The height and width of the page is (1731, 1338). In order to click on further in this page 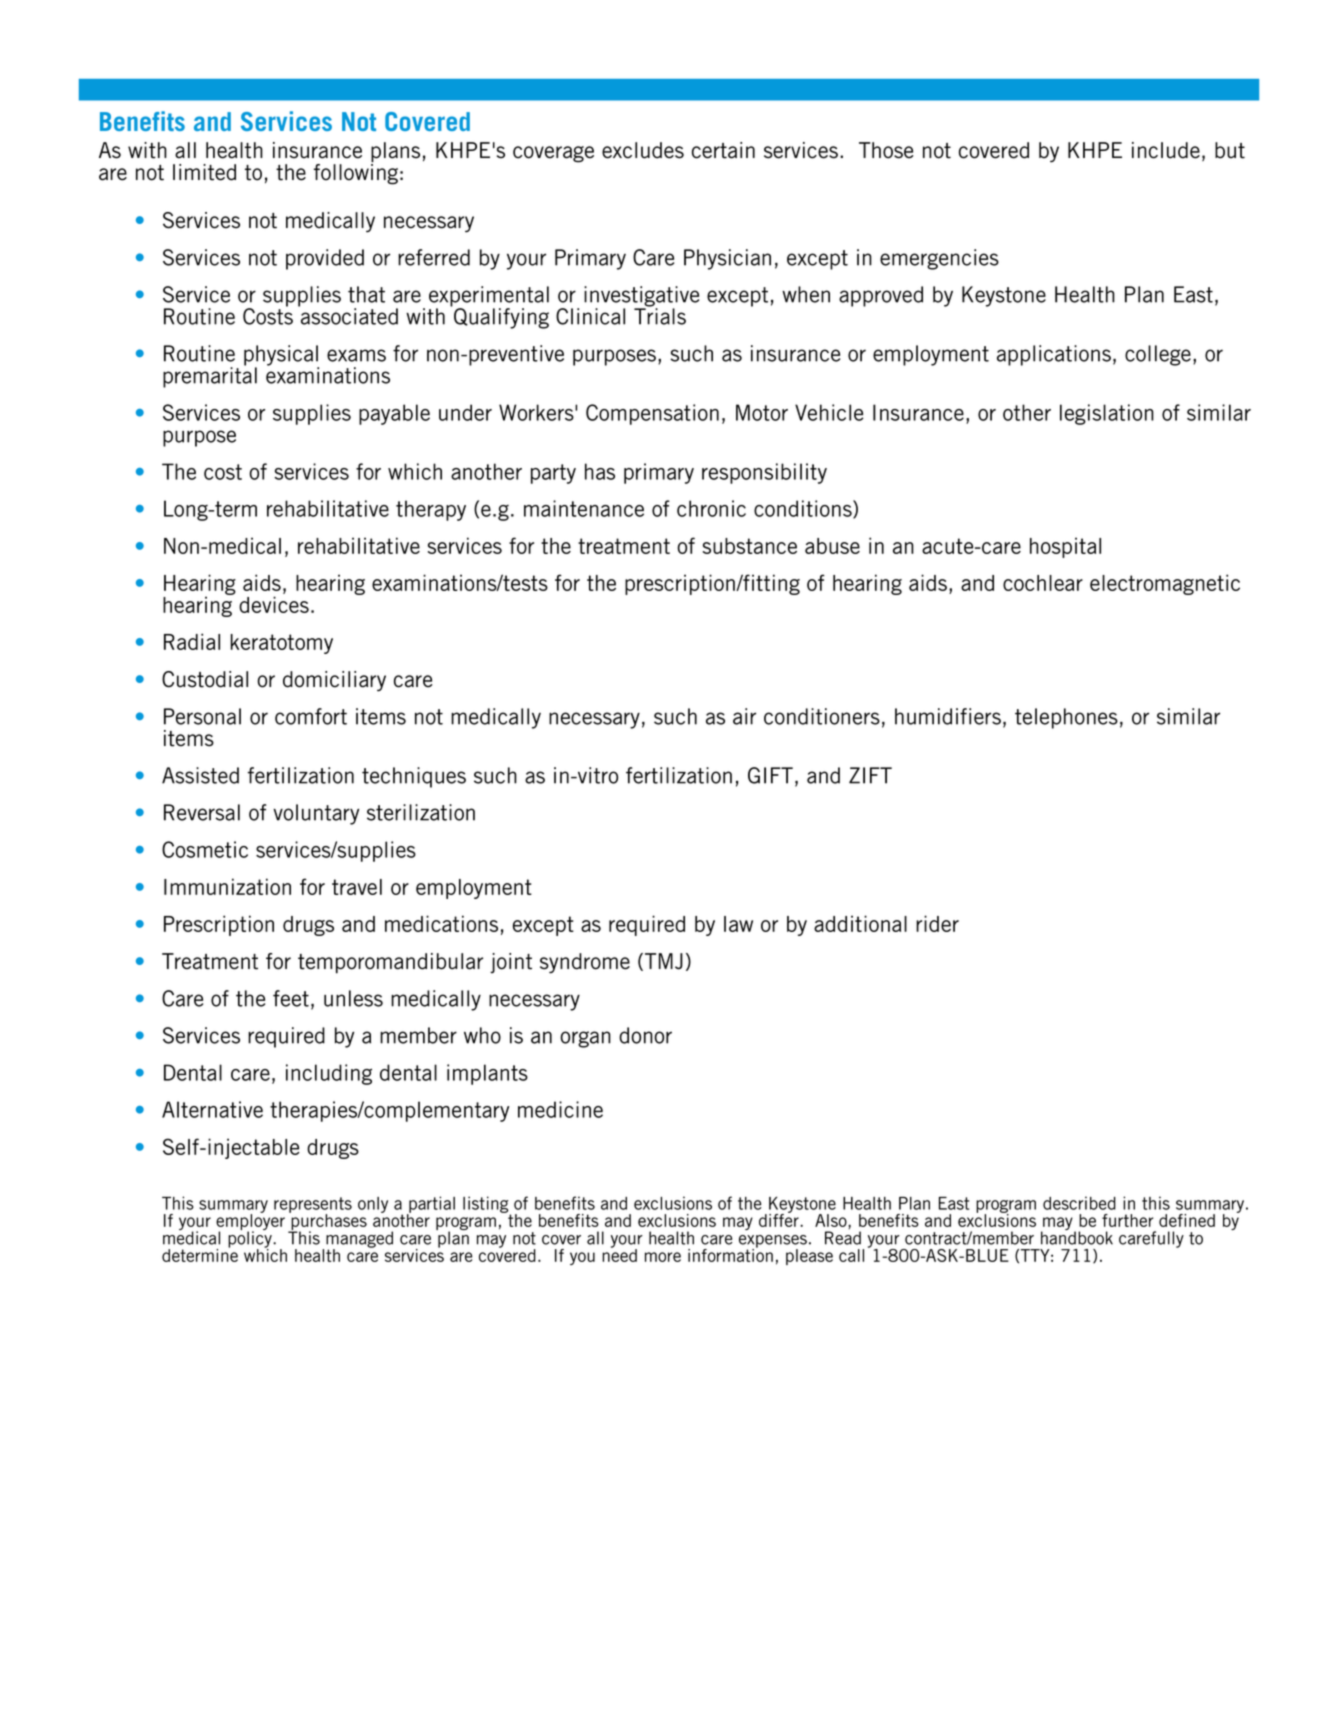, I will do `click(1127, 1220)`.
